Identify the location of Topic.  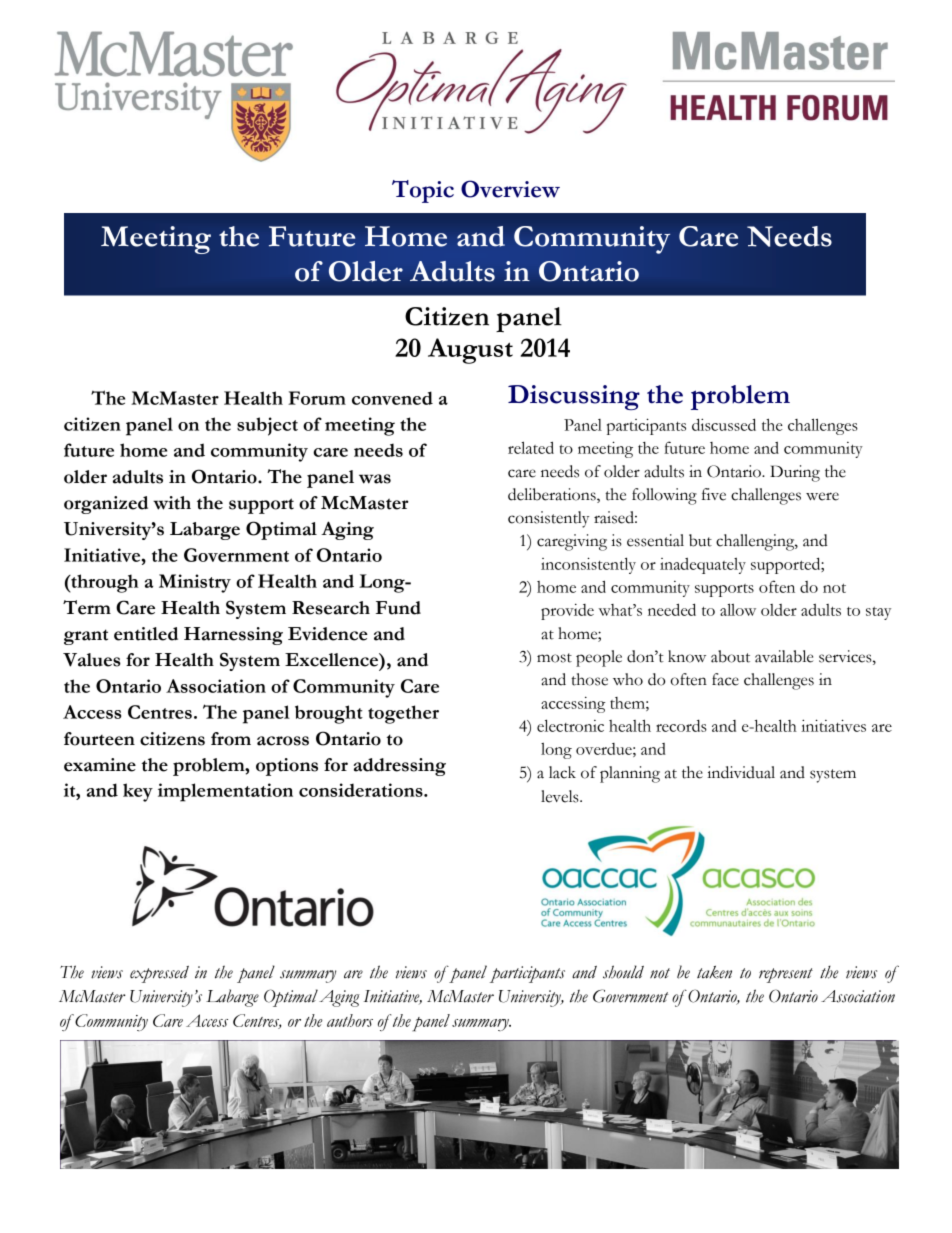
(423, 191).
